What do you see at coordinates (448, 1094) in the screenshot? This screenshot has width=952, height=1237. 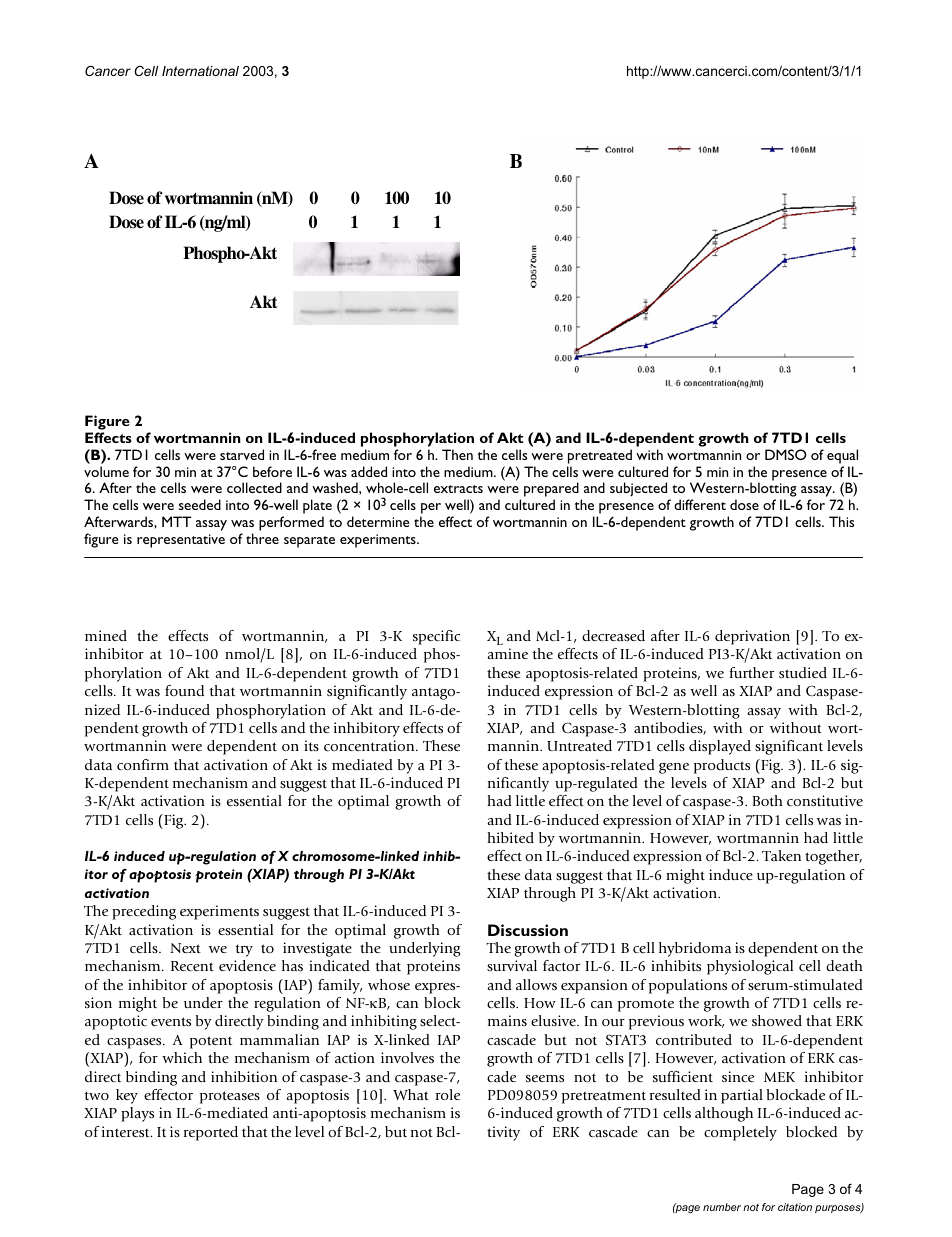 I see `role` at bounding box center [448, 1094].
